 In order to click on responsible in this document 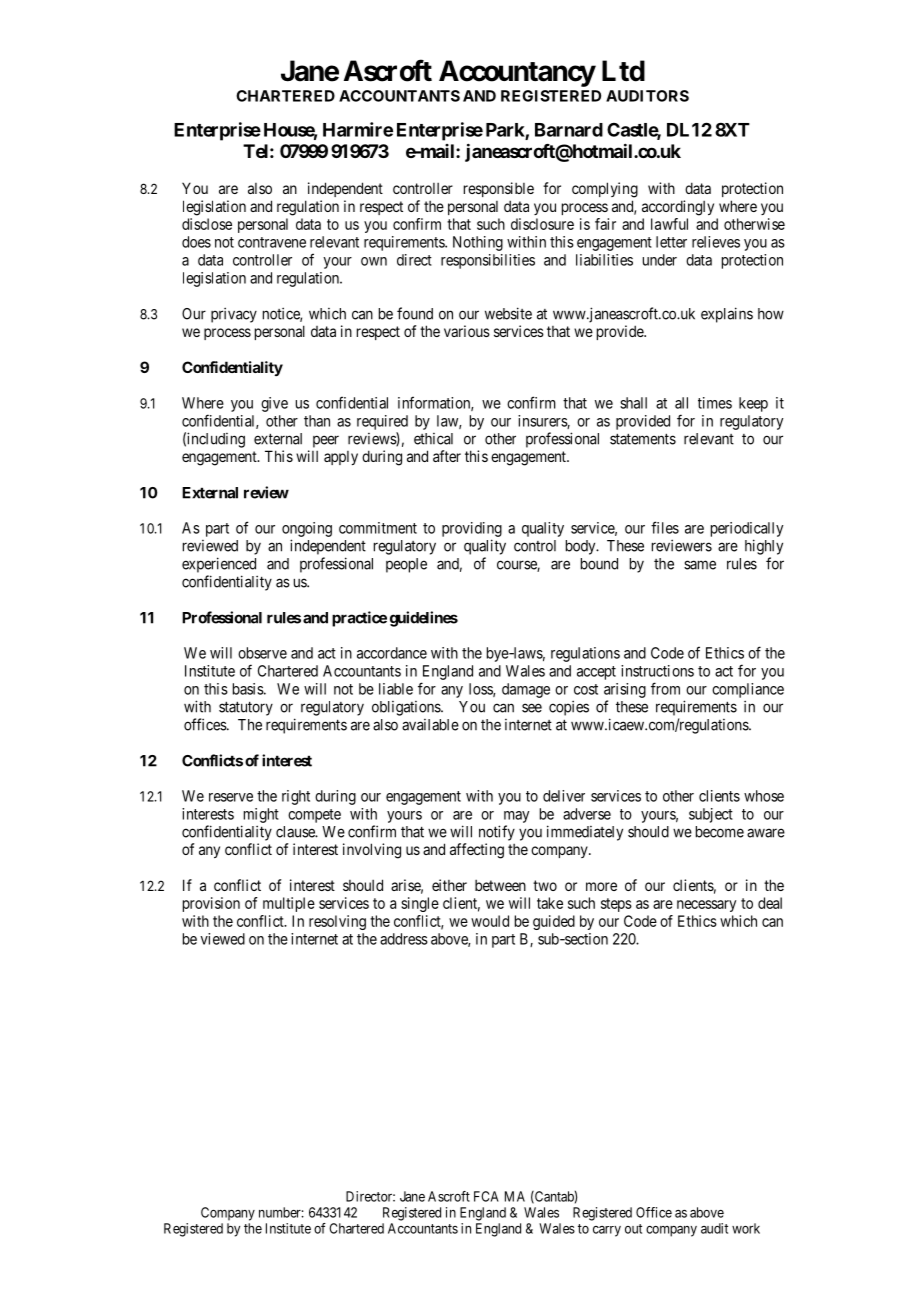, I will do `click(499, 189)`.
